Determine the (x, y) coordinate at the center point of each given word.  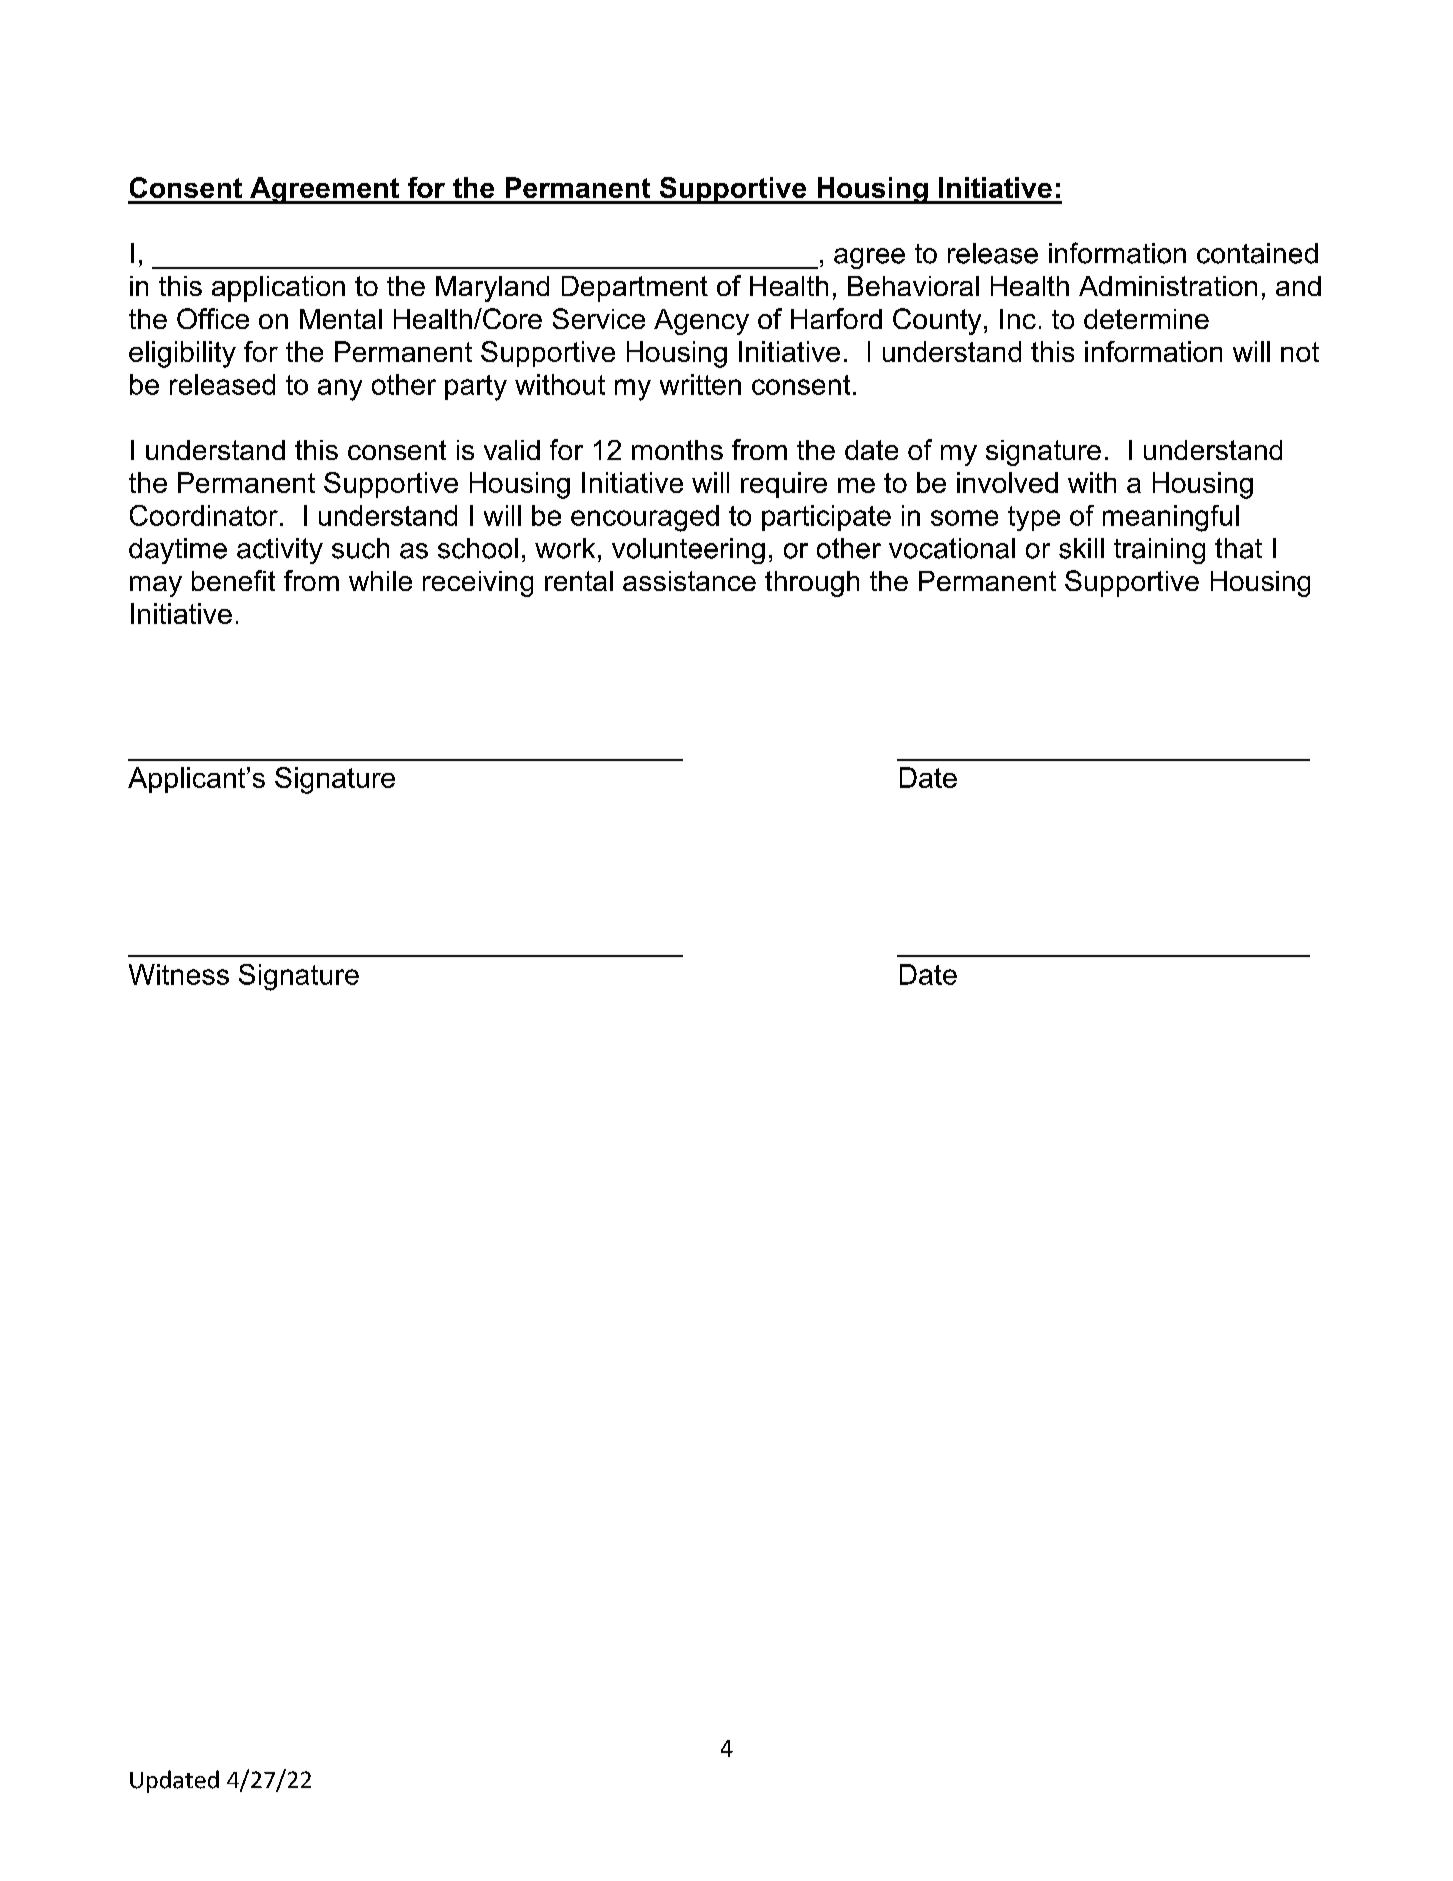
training (1159, 551)
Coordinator (204, 515)
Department (635, 289)
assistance (689, 581)
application (278, 289)
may (156, 586)
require (784, 485)
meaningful (1171, 518)
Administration (1168, 286)
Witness (179, 974)
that (1238, 548)
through (812, 584)
